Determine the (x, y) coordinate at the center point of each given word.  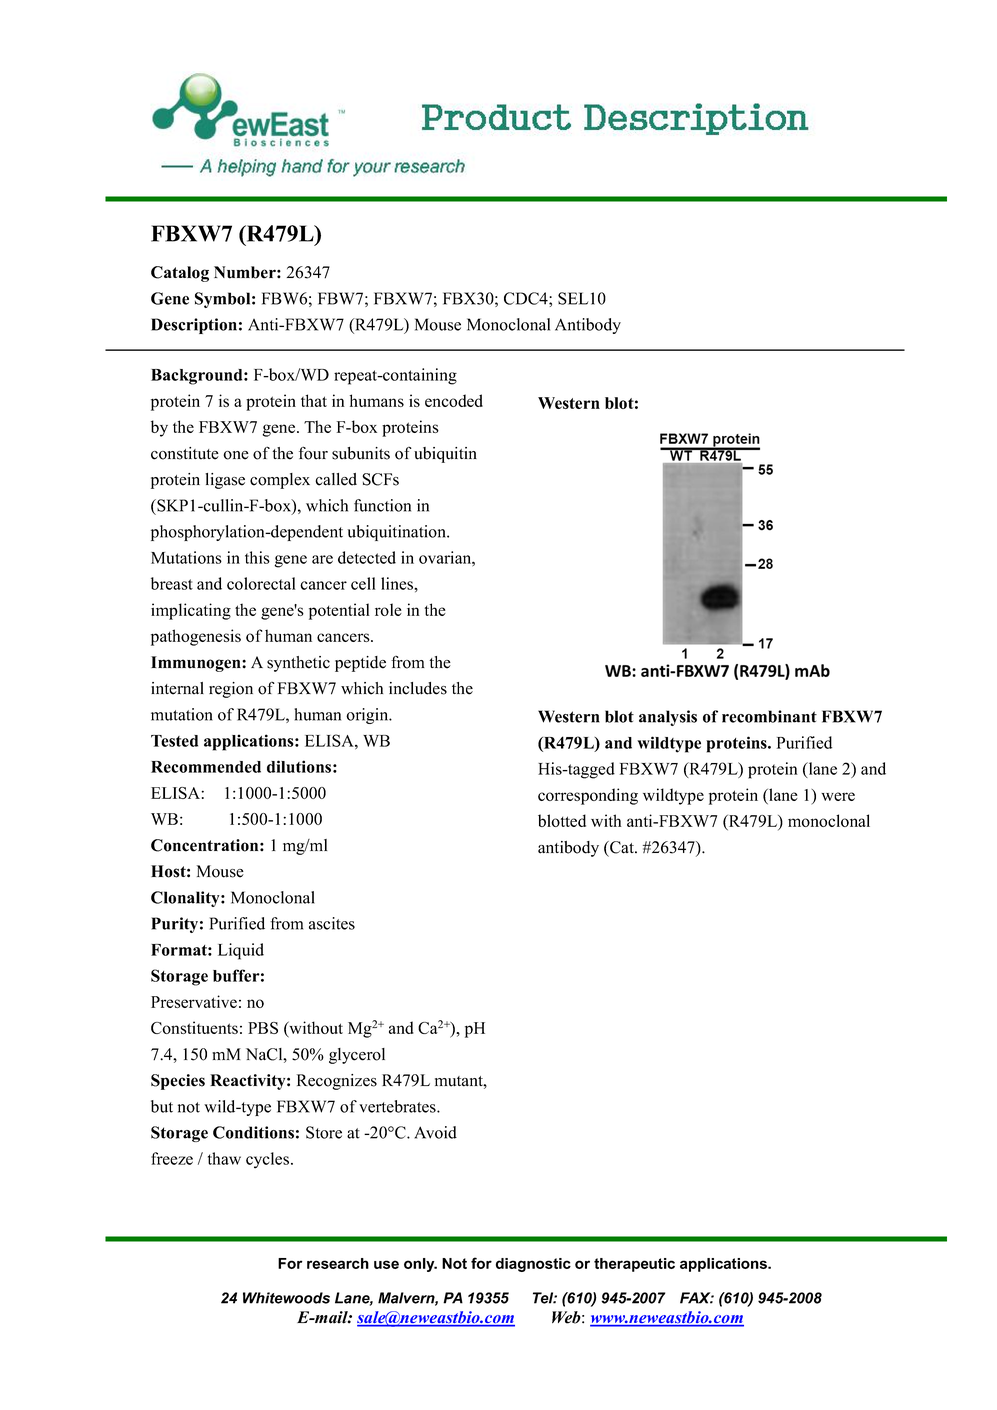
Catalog (180, 274)
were (838, 796)
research (338, 1263)
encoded (454, 400)
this (257, 557)
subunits (361, 453)
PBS (263, 1028)
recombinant (769, 716)
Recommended (206, 767)
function (382, 505)
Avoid (435, 1132)
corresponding (588, 796)
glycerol (357, 1056)
